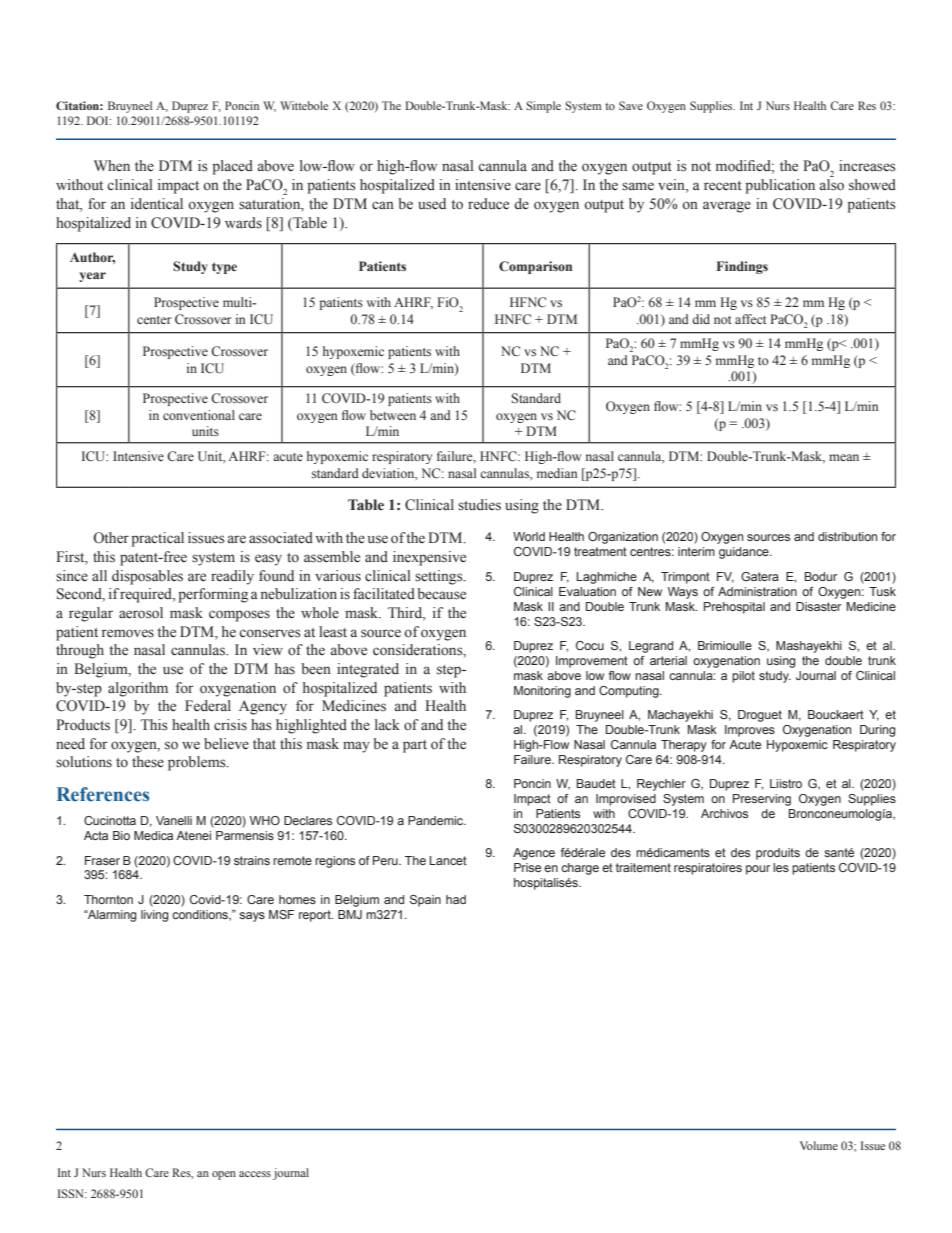 The width and height of the image is (952, 1233). What do you see at coordinates (112, 166) in the image?
I see `When` at bounding box center [112, 166].
